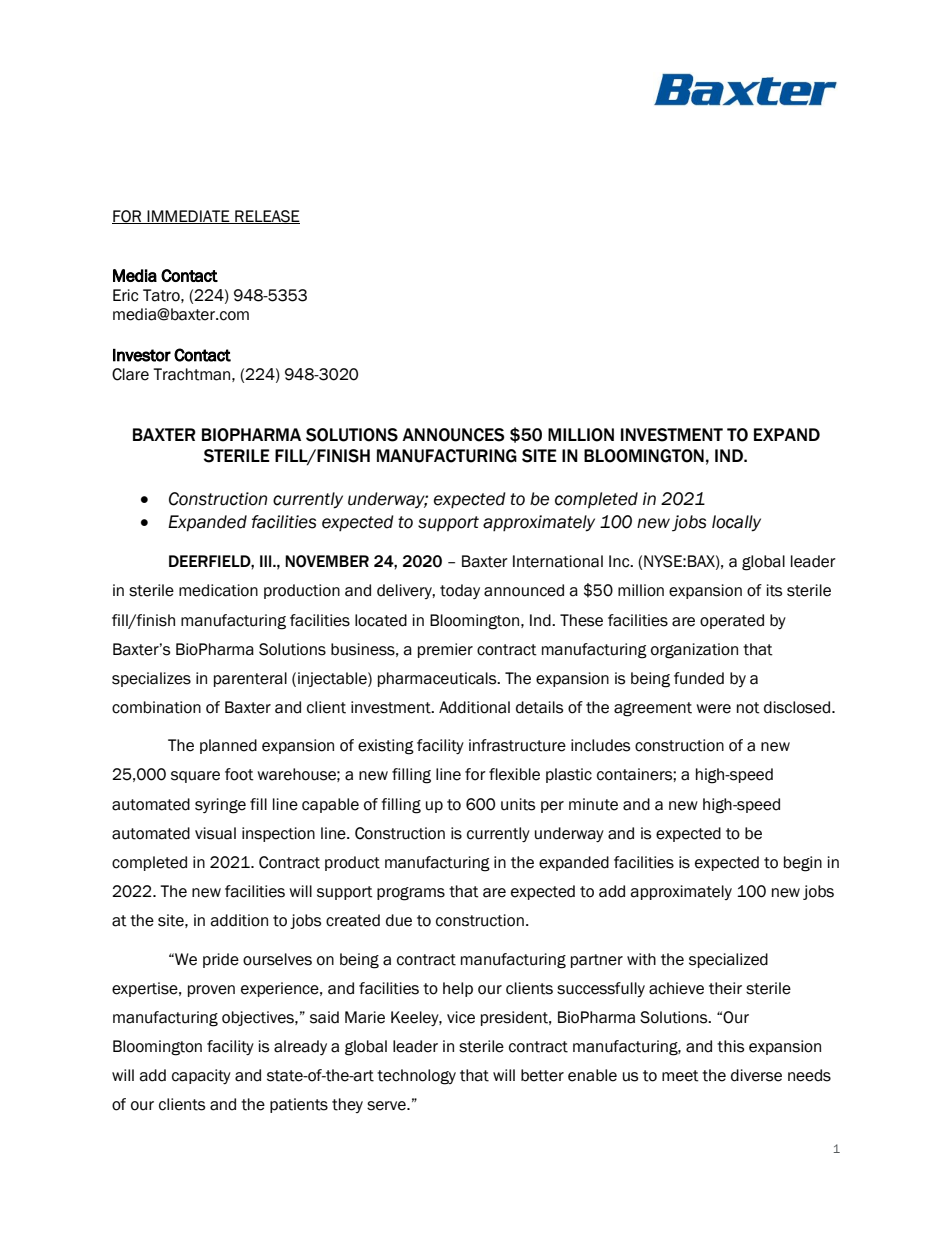 The height and width of the page is (1233, 952). Describe the element at coordinates (736, 523) in the page. I see `locally` at that location.
